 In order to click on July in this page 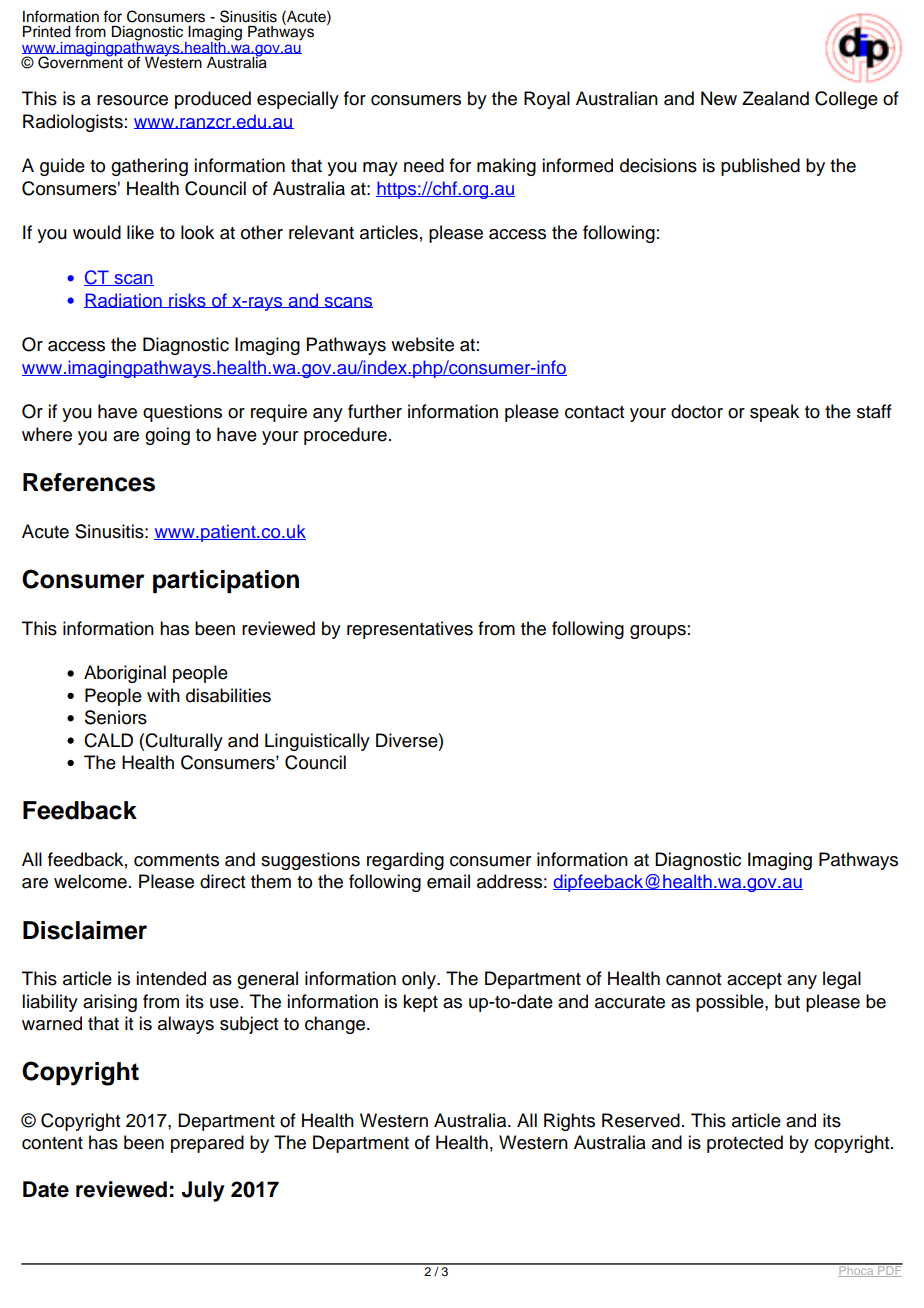, I will do `click(203, 1191)`.
